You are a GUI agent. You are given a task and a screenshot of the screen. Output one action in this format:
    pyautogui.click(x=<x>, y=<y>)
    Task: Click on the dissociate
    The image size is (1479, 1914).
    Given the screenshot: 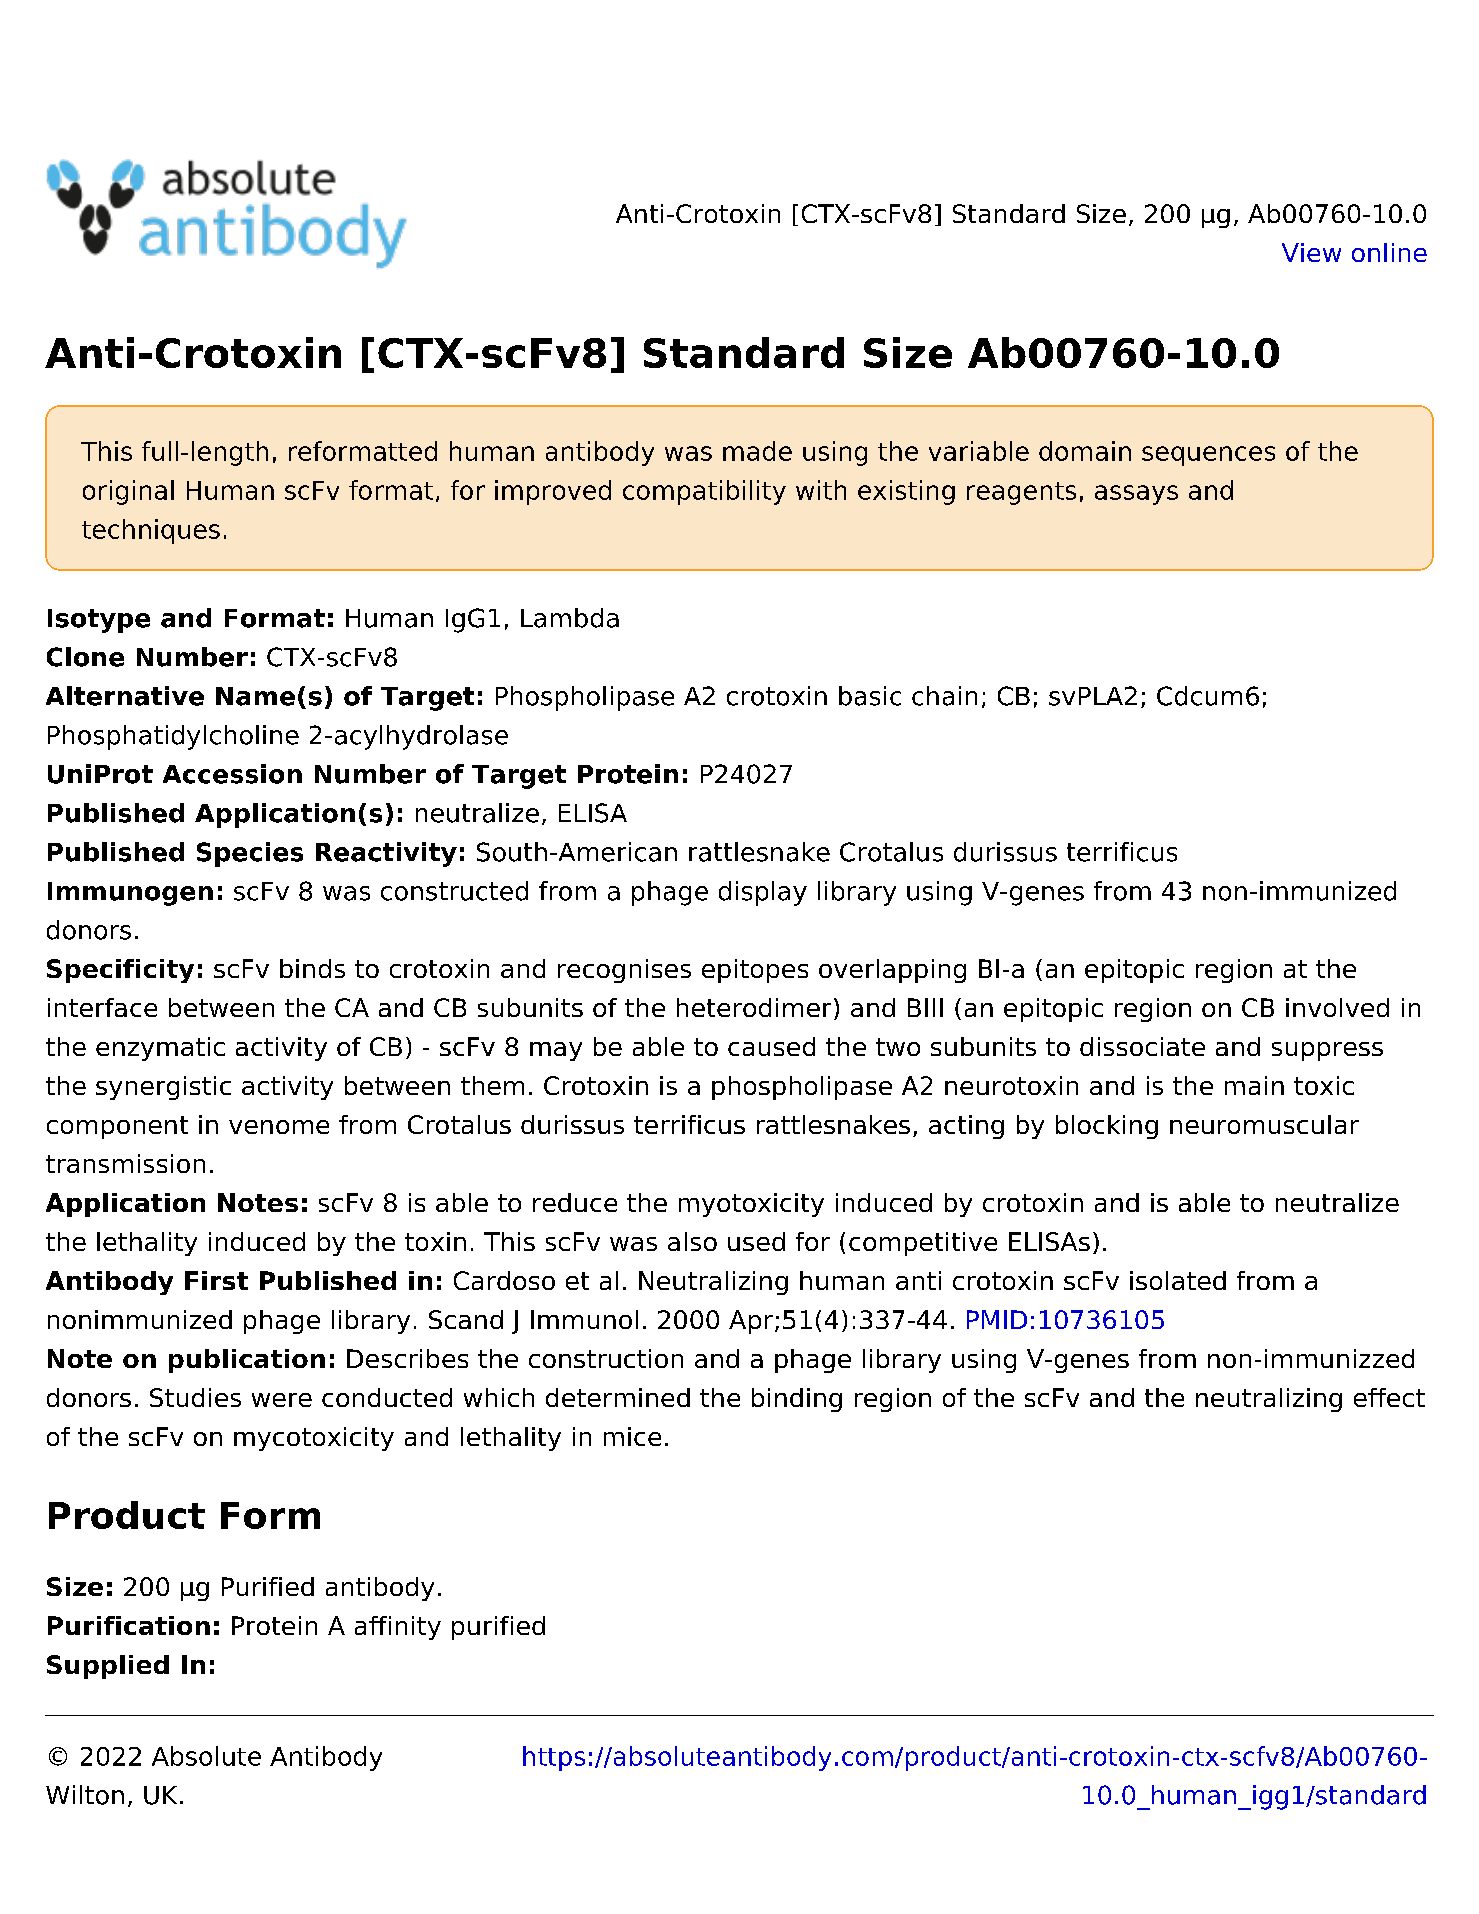 What is the action you would take?
    pyautogui.click(x=1142, y=1046)
